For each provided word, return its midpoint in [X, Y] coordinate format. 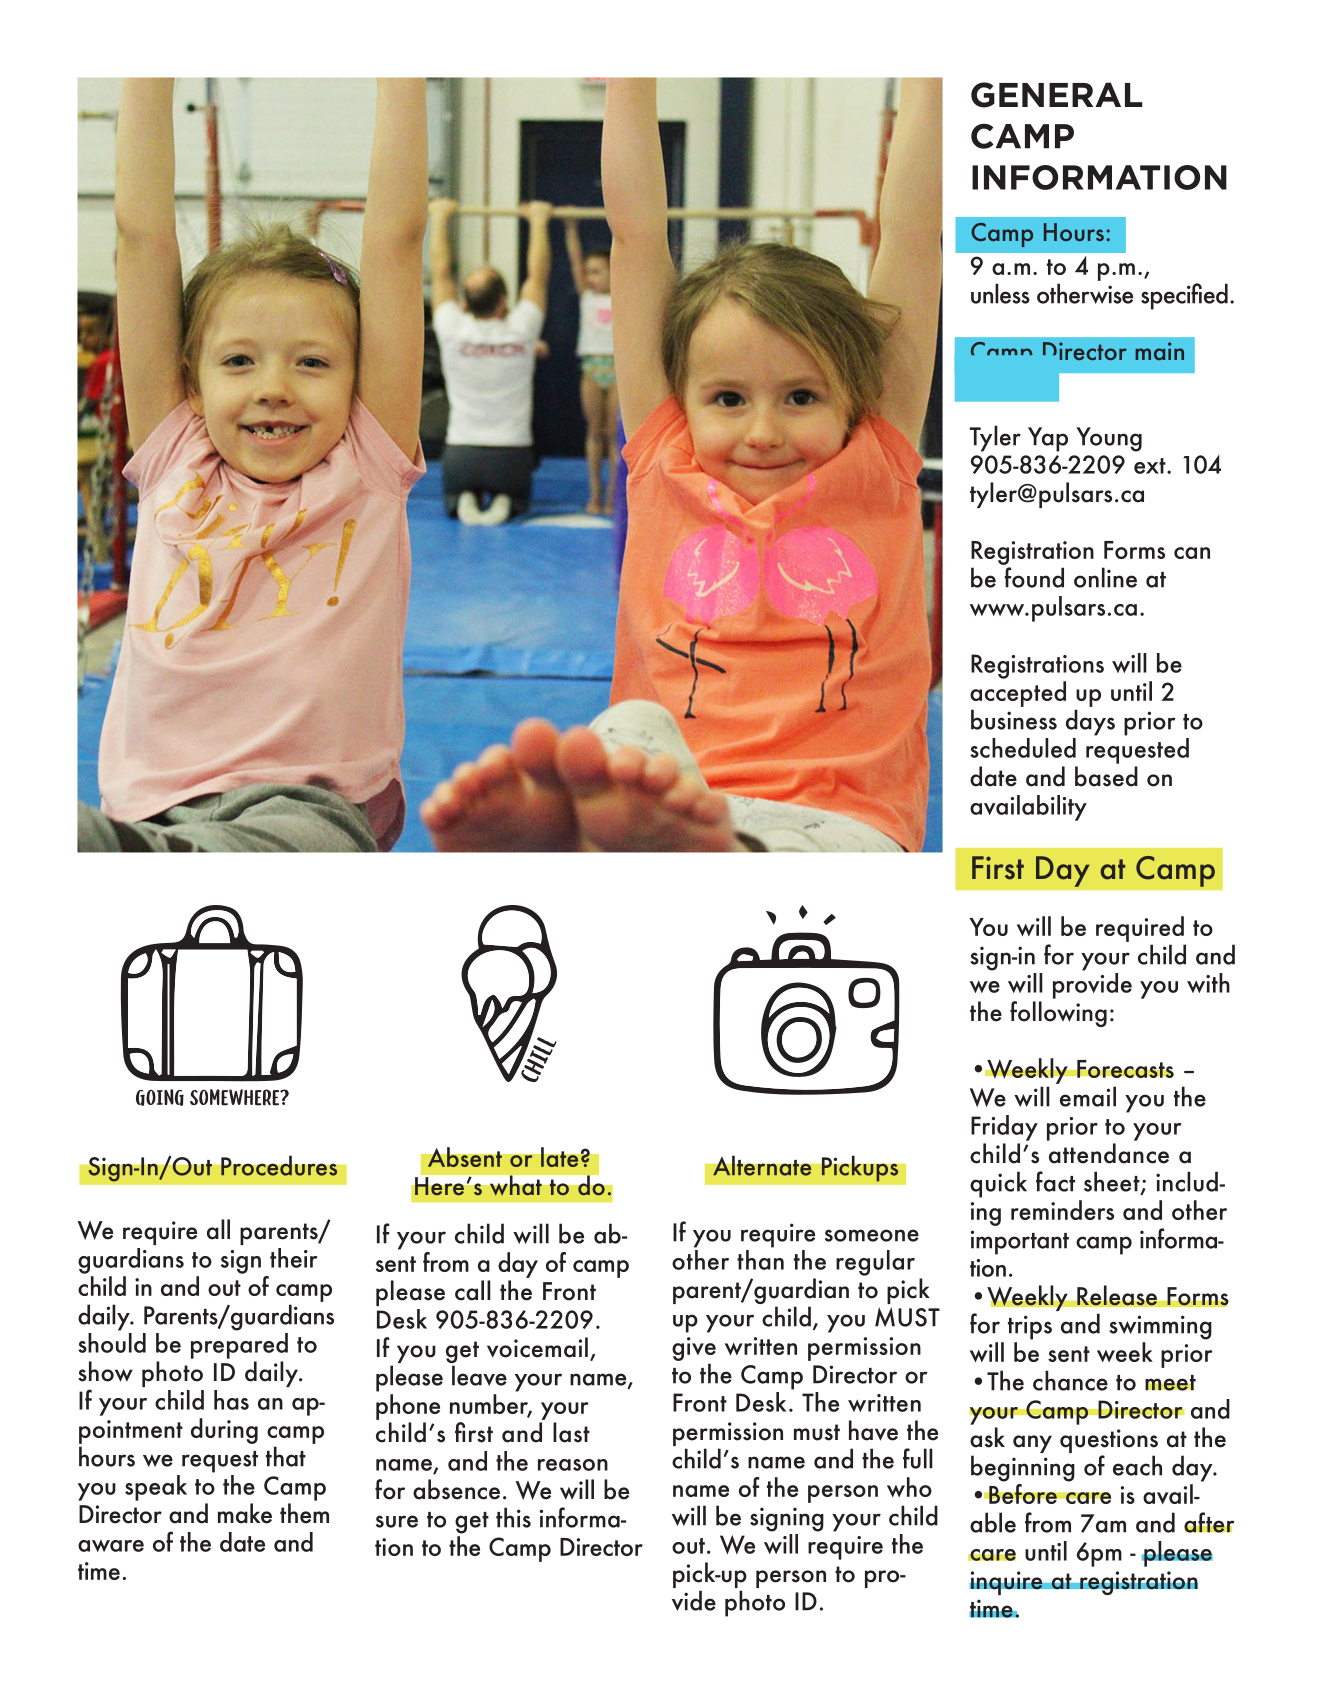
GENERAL [1056, 95]
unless [1000, 293]
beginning [1023, 1468]
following [1058, 1014]
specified [1184, 296]
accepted [1018, 694]
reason [573, 1465]
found [1034, 577]
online [1105, 577]
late [560, 1157]
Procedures [279, 1166]
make [245, 1513]
